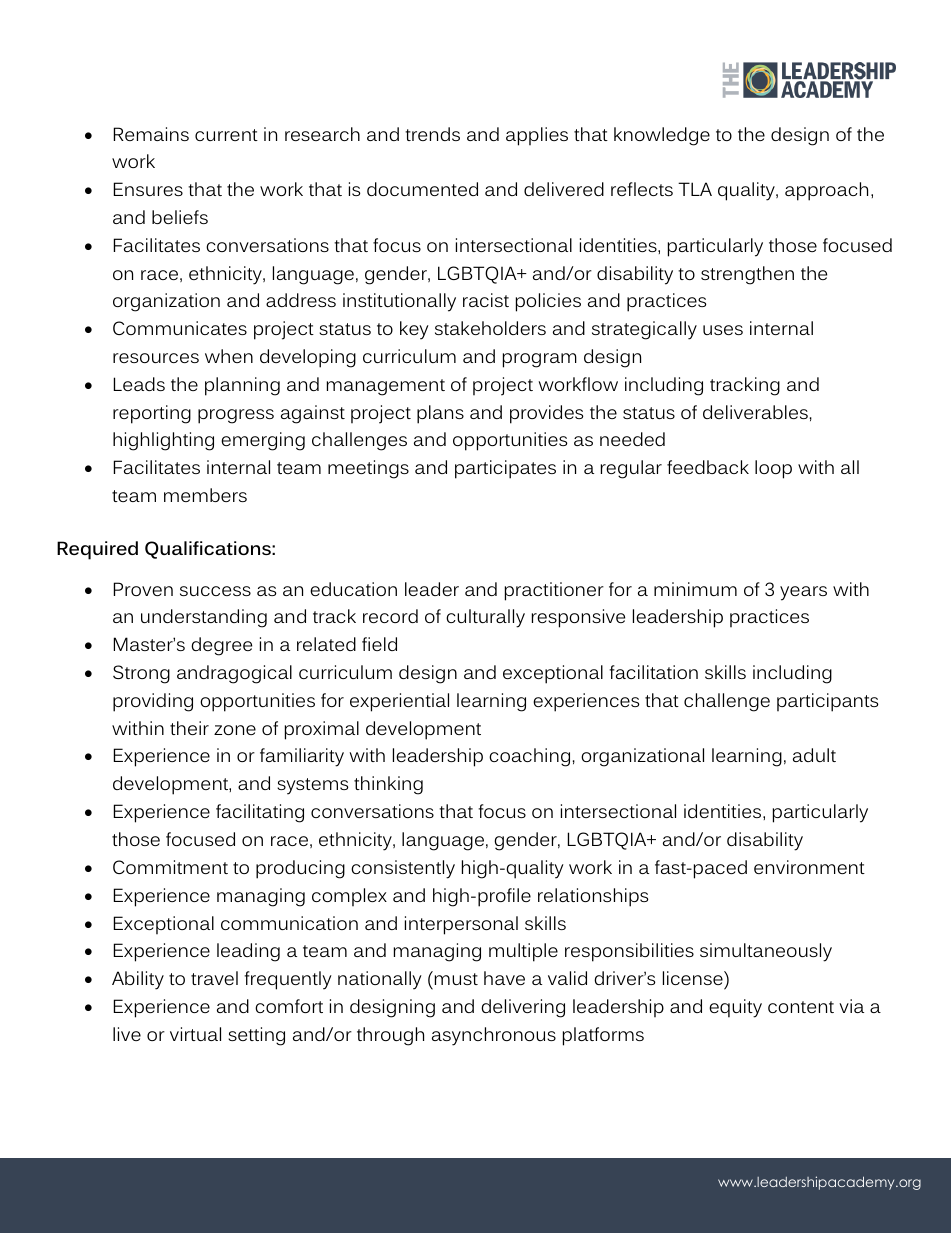  What do you see at coordinates (432, 134) in the image?
I see `trends` at bounding box center [432, 134].
